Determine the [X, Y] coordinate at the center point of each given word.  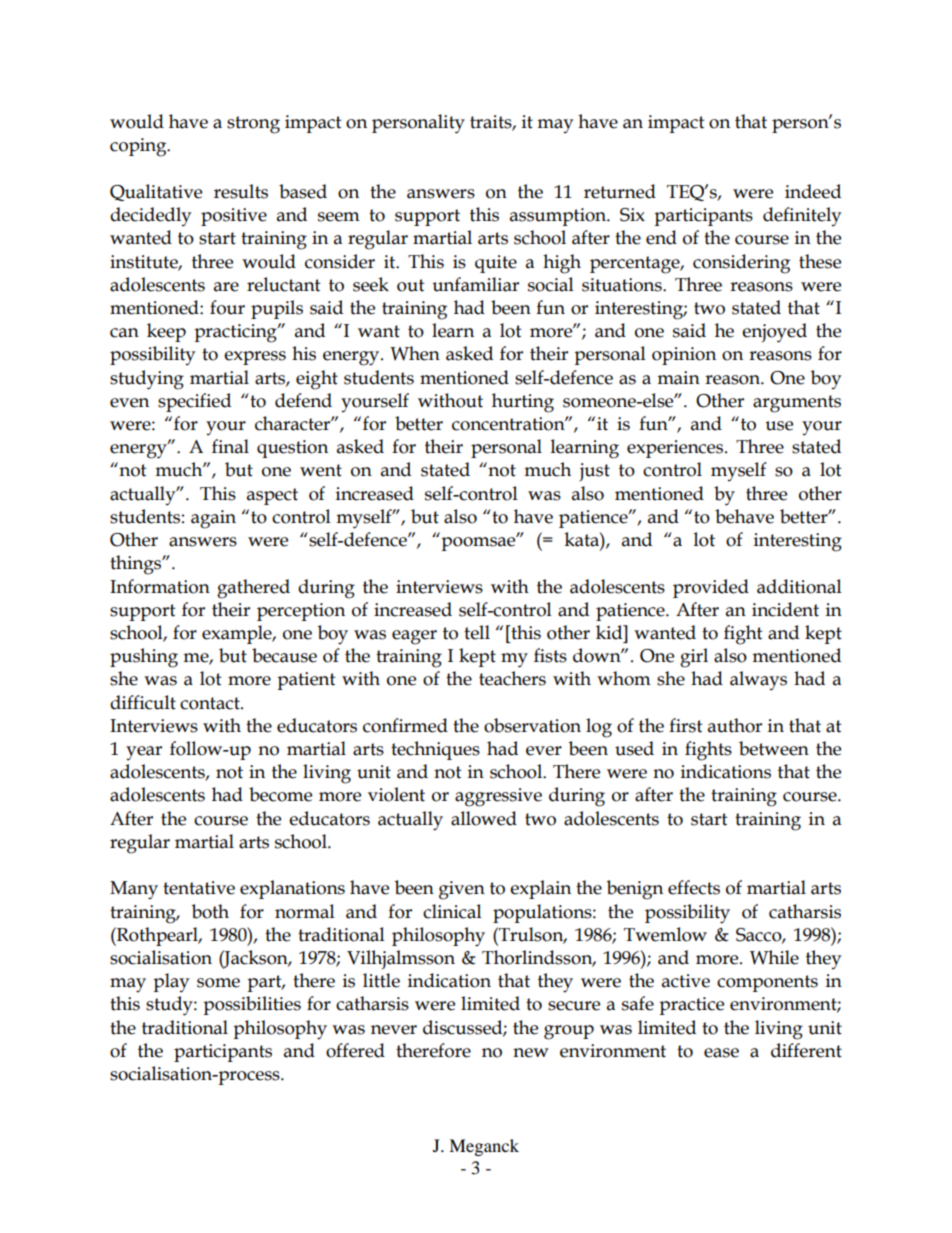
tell [477, 632]
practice [691, 1006]
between [774, 748]
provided [711, 588]
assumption [559, 217]
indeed [813, 191]
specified [194, 402]
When [415, 353]
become [280, 794]
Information [160, 586]
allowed [484, 818]
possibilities [252, 1005]
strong [253, 125]
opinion [684, 356]
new [531, 1053]
